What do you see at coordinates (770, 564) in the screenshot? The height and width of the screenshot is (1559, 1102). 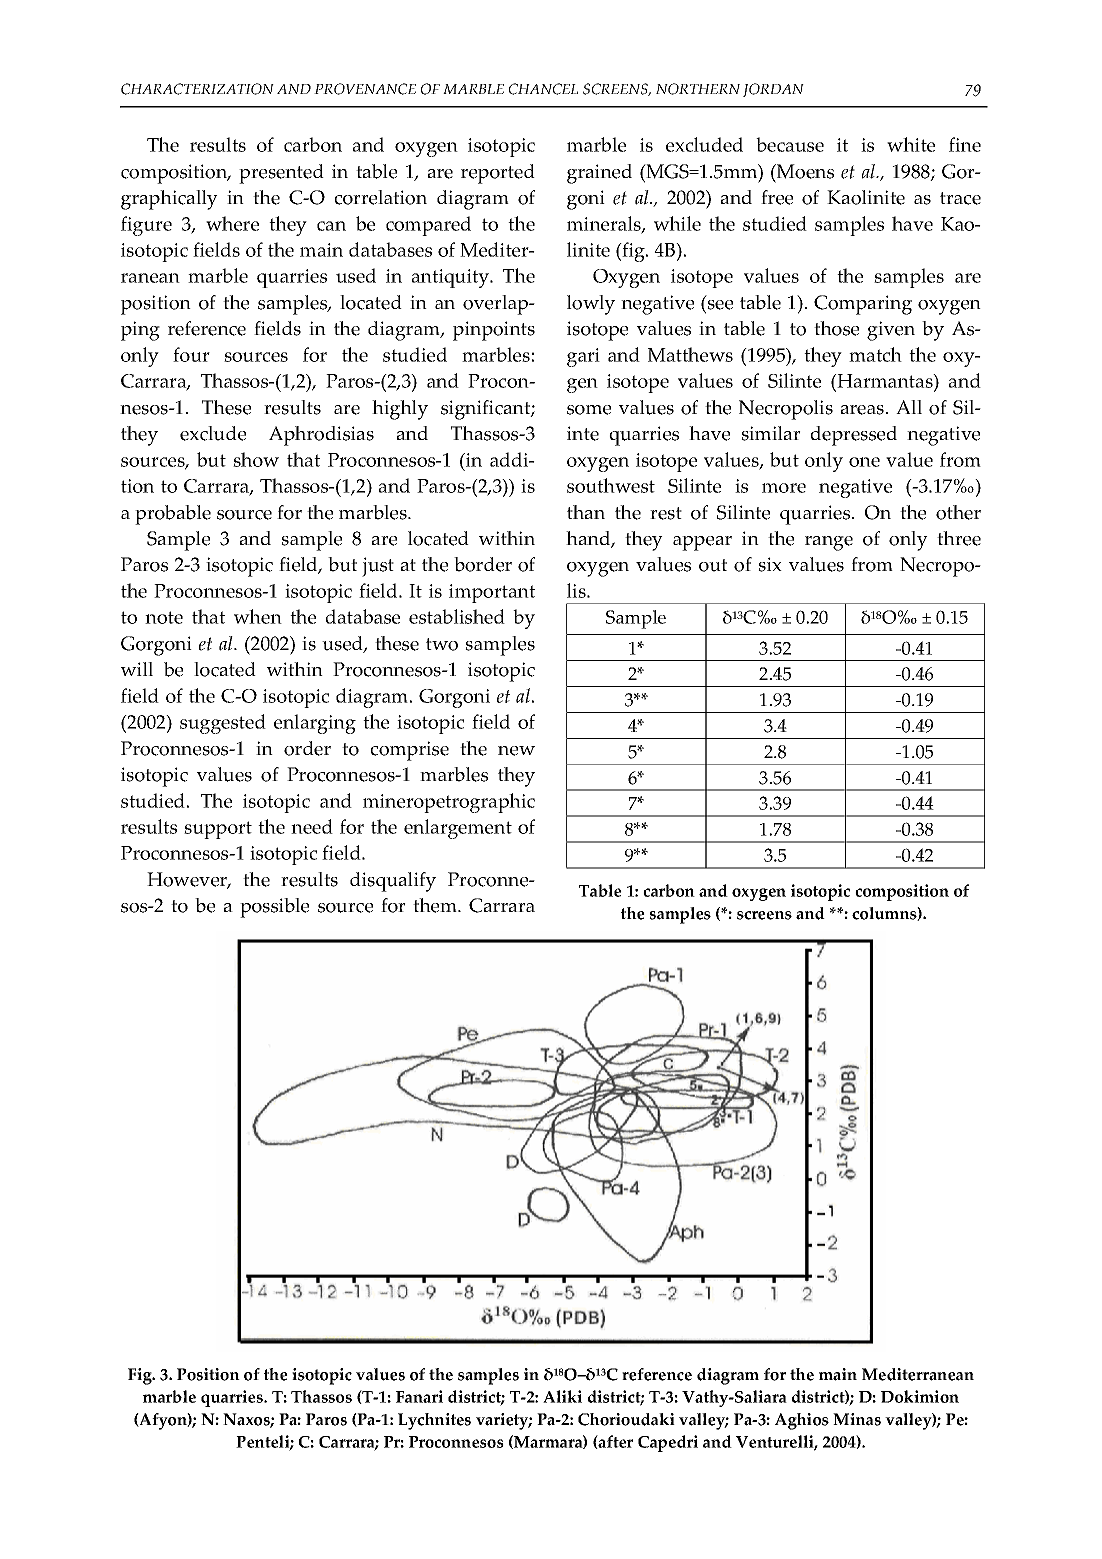 I see `six` at bounding box center [770, 564].
